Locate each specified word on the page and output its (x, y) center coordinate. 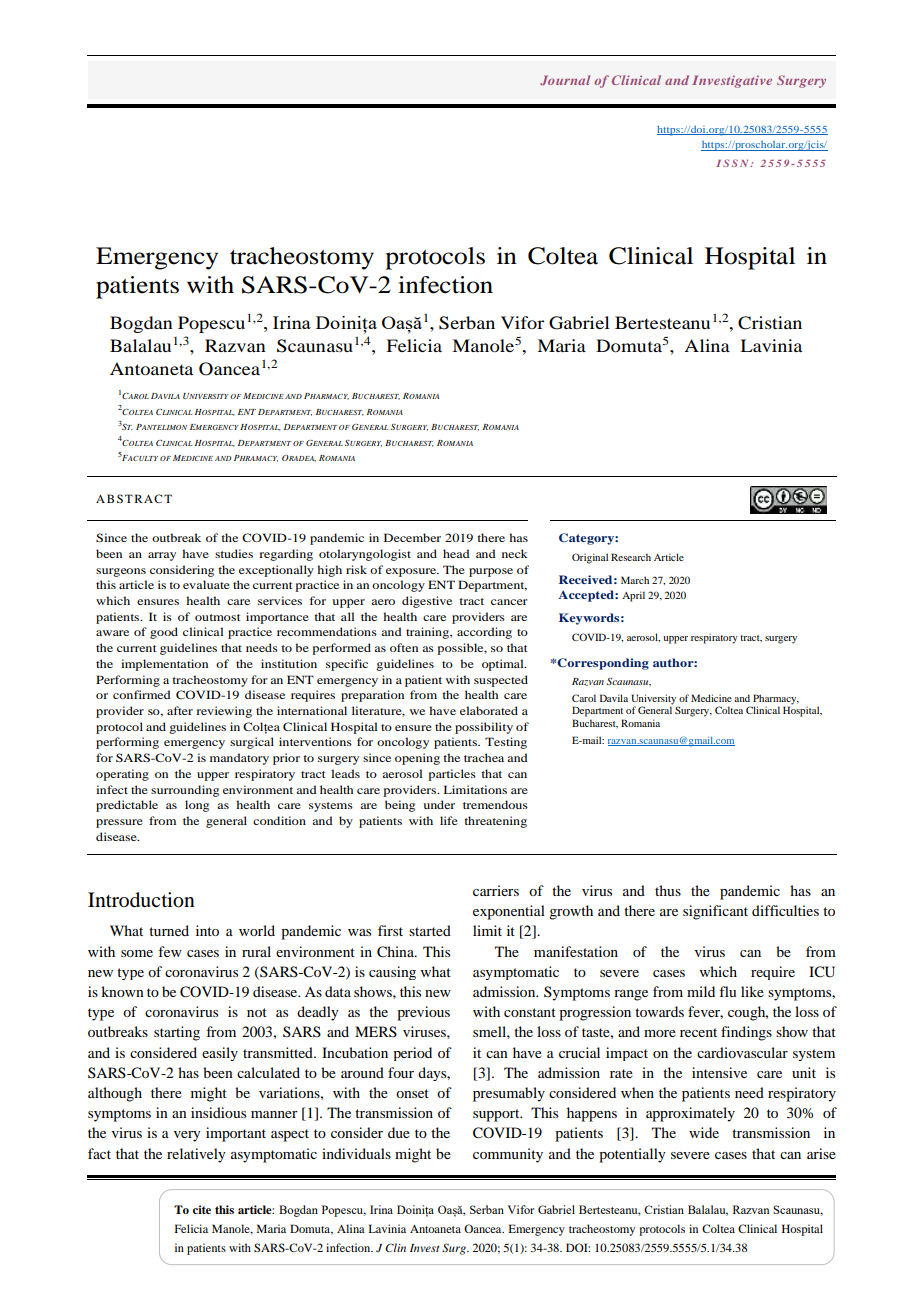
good (164, 633)
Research (631, 557)
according (484, 633)
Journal (565, 80)
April (633, 596)
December (412, 537)
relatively (196, 1155)
